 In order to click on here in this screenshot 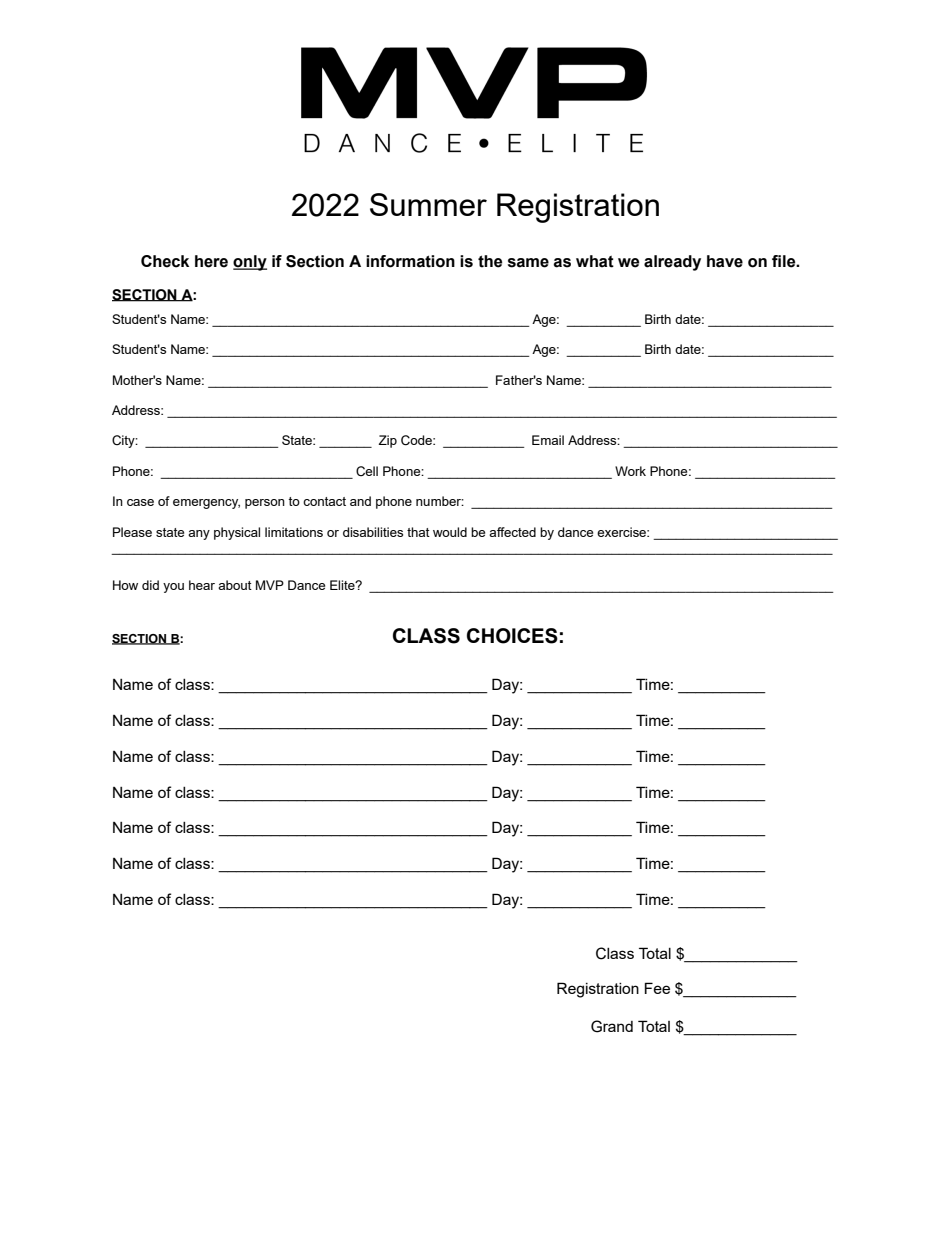, I will do `click(211, 261)`.
